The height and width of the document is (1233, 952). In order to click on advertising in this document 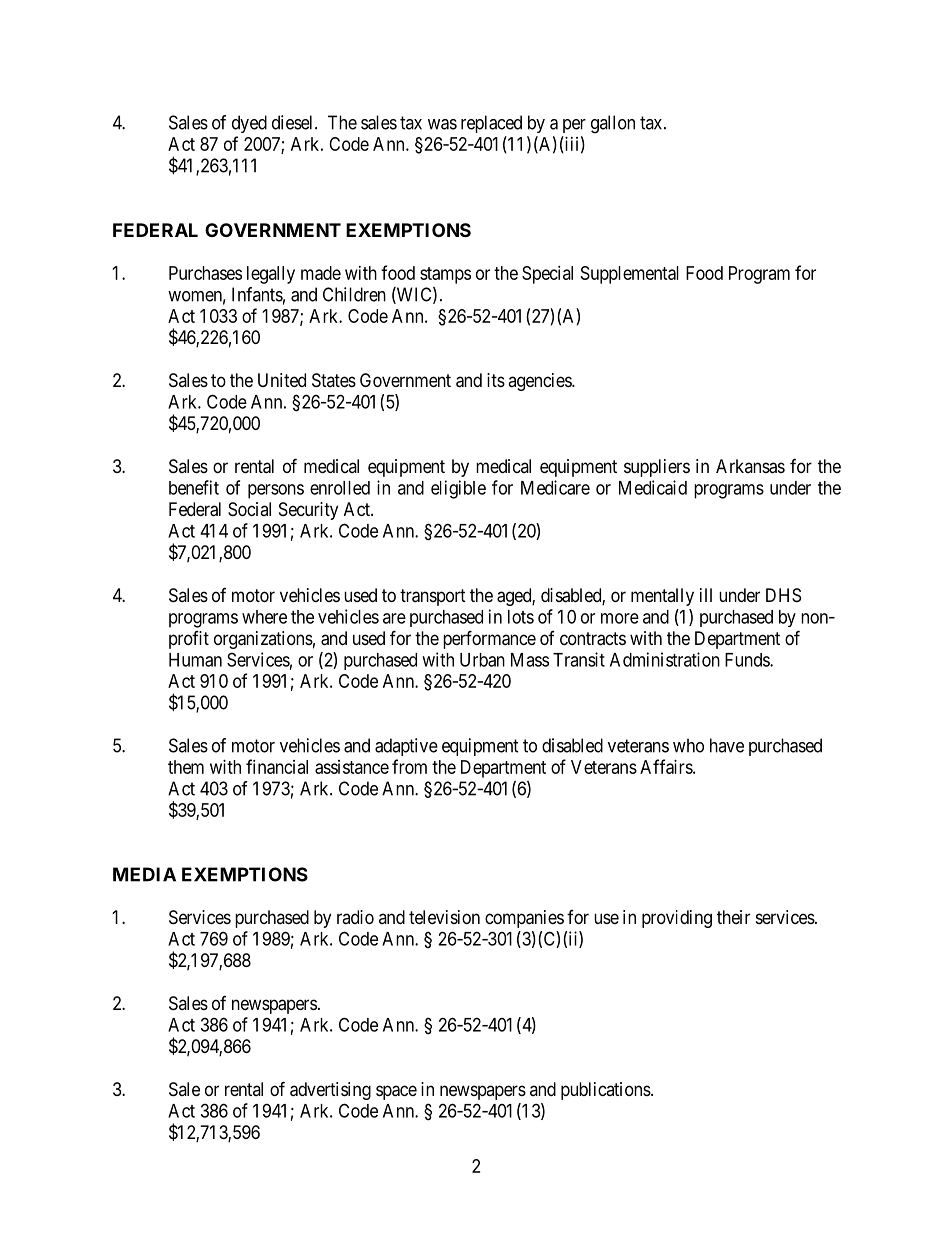, I will do `click(330, 1091)`.
